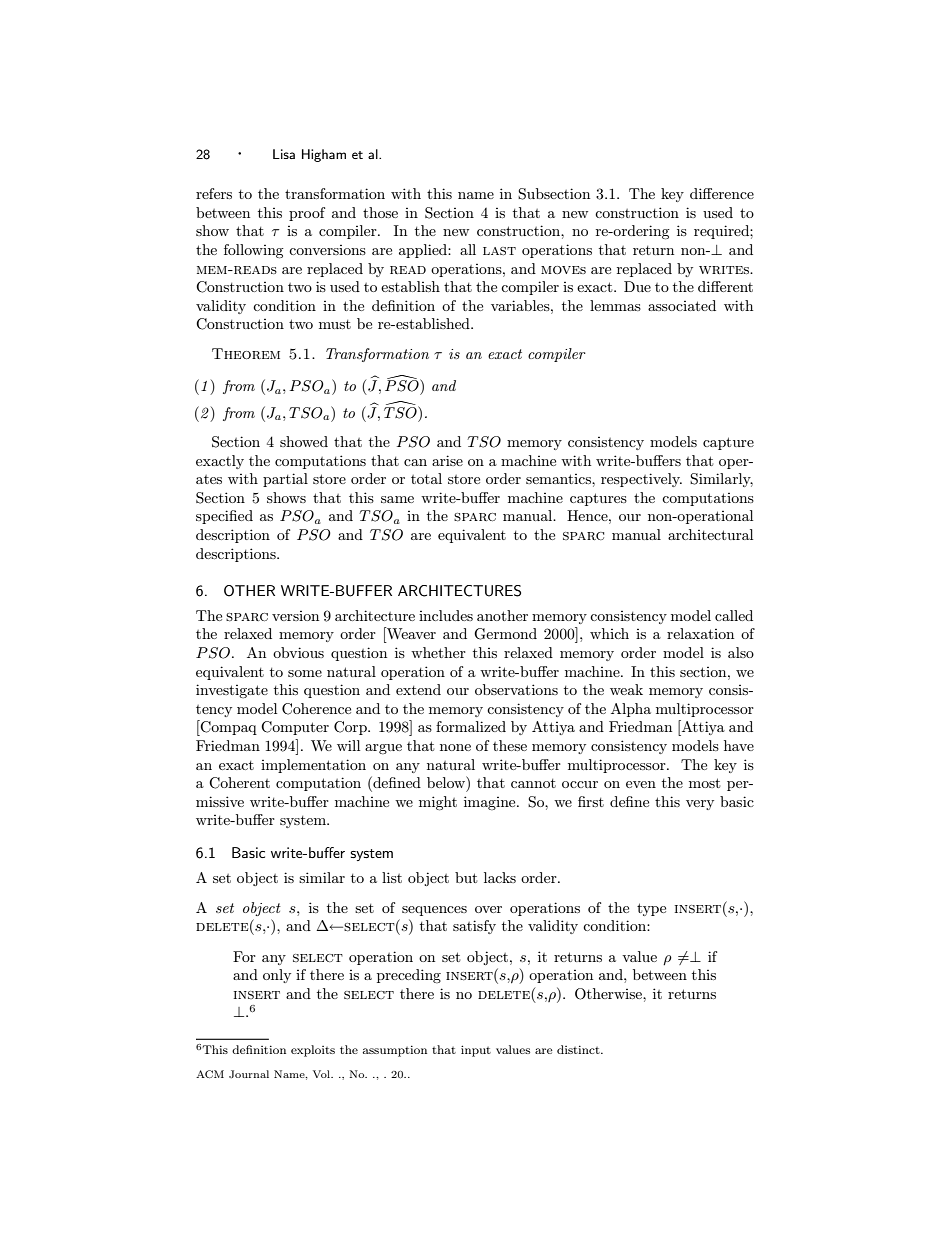 Image resolution: width=952 pixels, height=1233 pixels. Describe the element at coordinates (313, 1051) in the screenshot. I see `exploits` at that location.
